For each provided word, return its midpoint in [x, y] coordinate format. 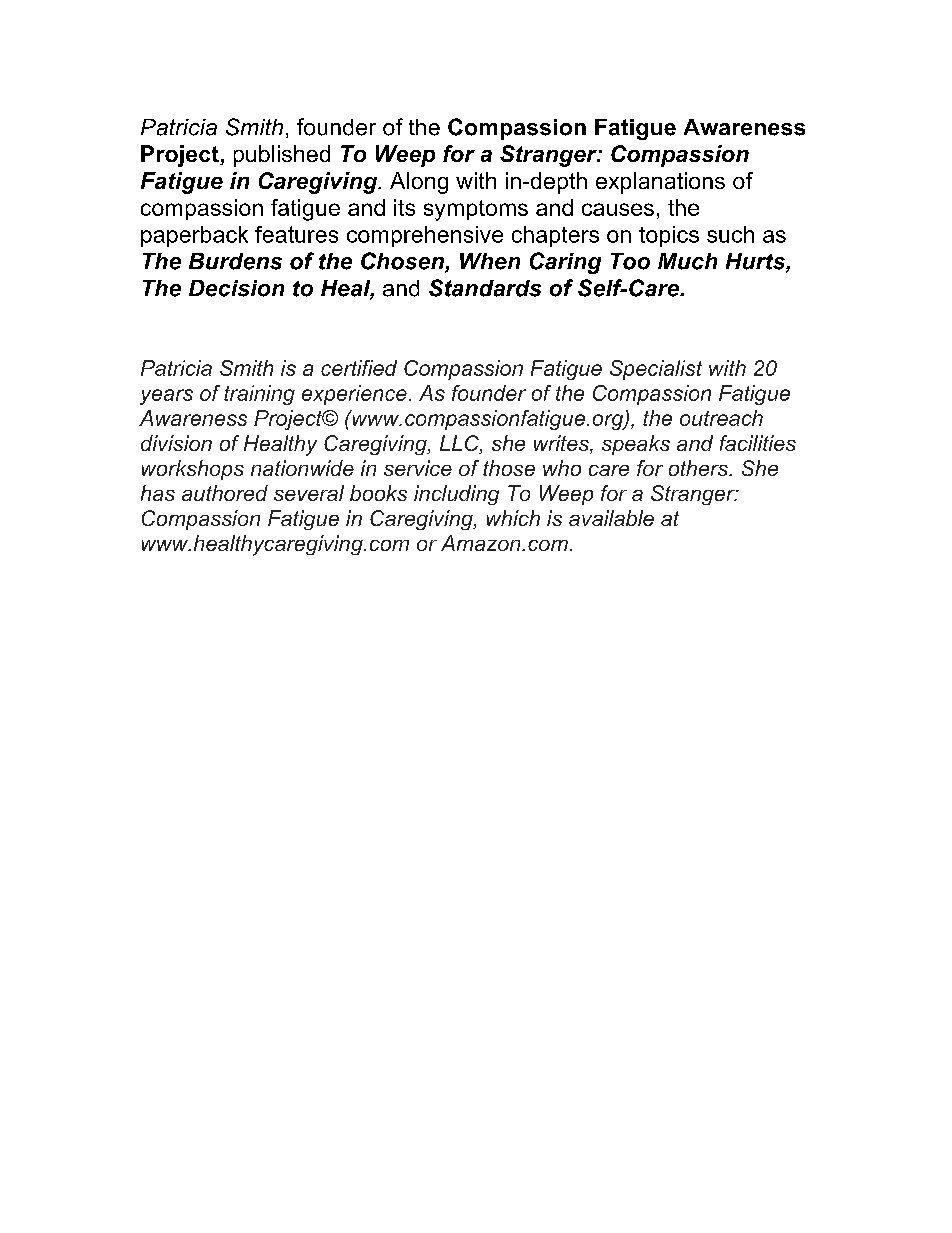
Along [419, 183]
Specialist [656, 370]
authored [225, 493]
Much [687, 261]
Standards [485, 288]
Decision [236, 288]
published [282, 156]
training [259, 395]
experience [354, 395]
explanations [660, 183]
